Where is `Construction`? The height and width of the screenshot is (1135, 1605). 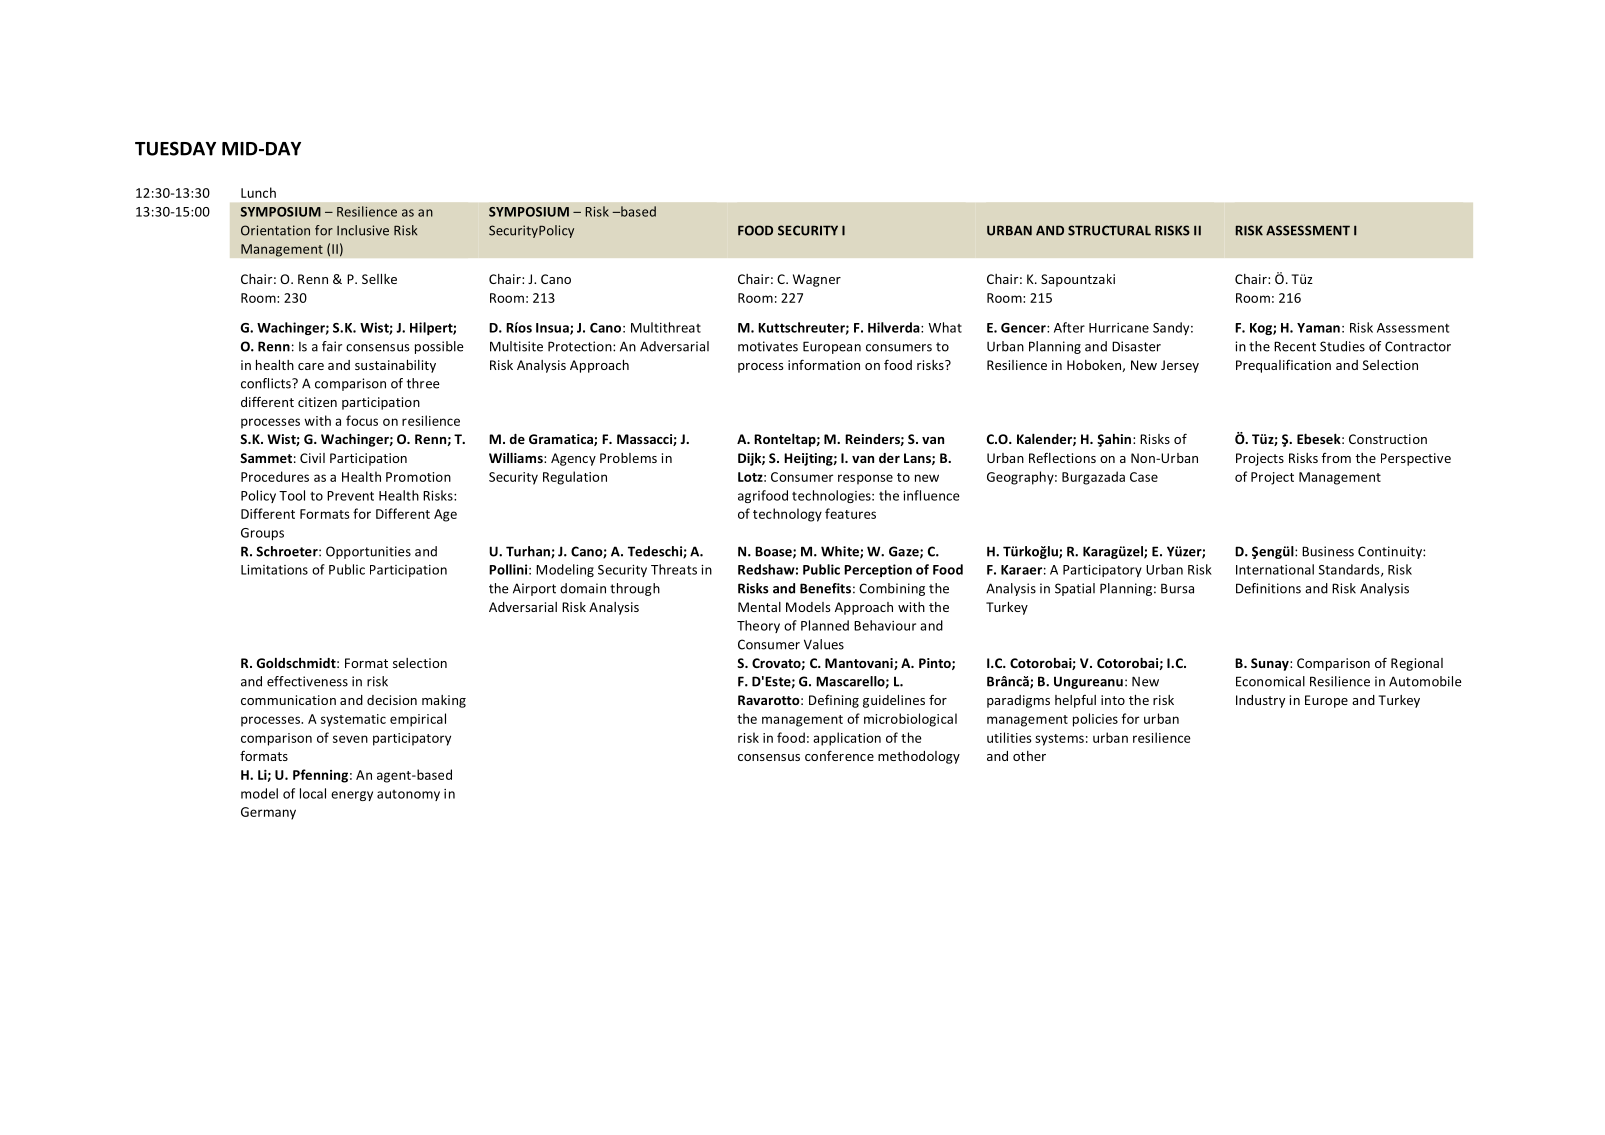
Construction is located at coordinates (1388, 439).
